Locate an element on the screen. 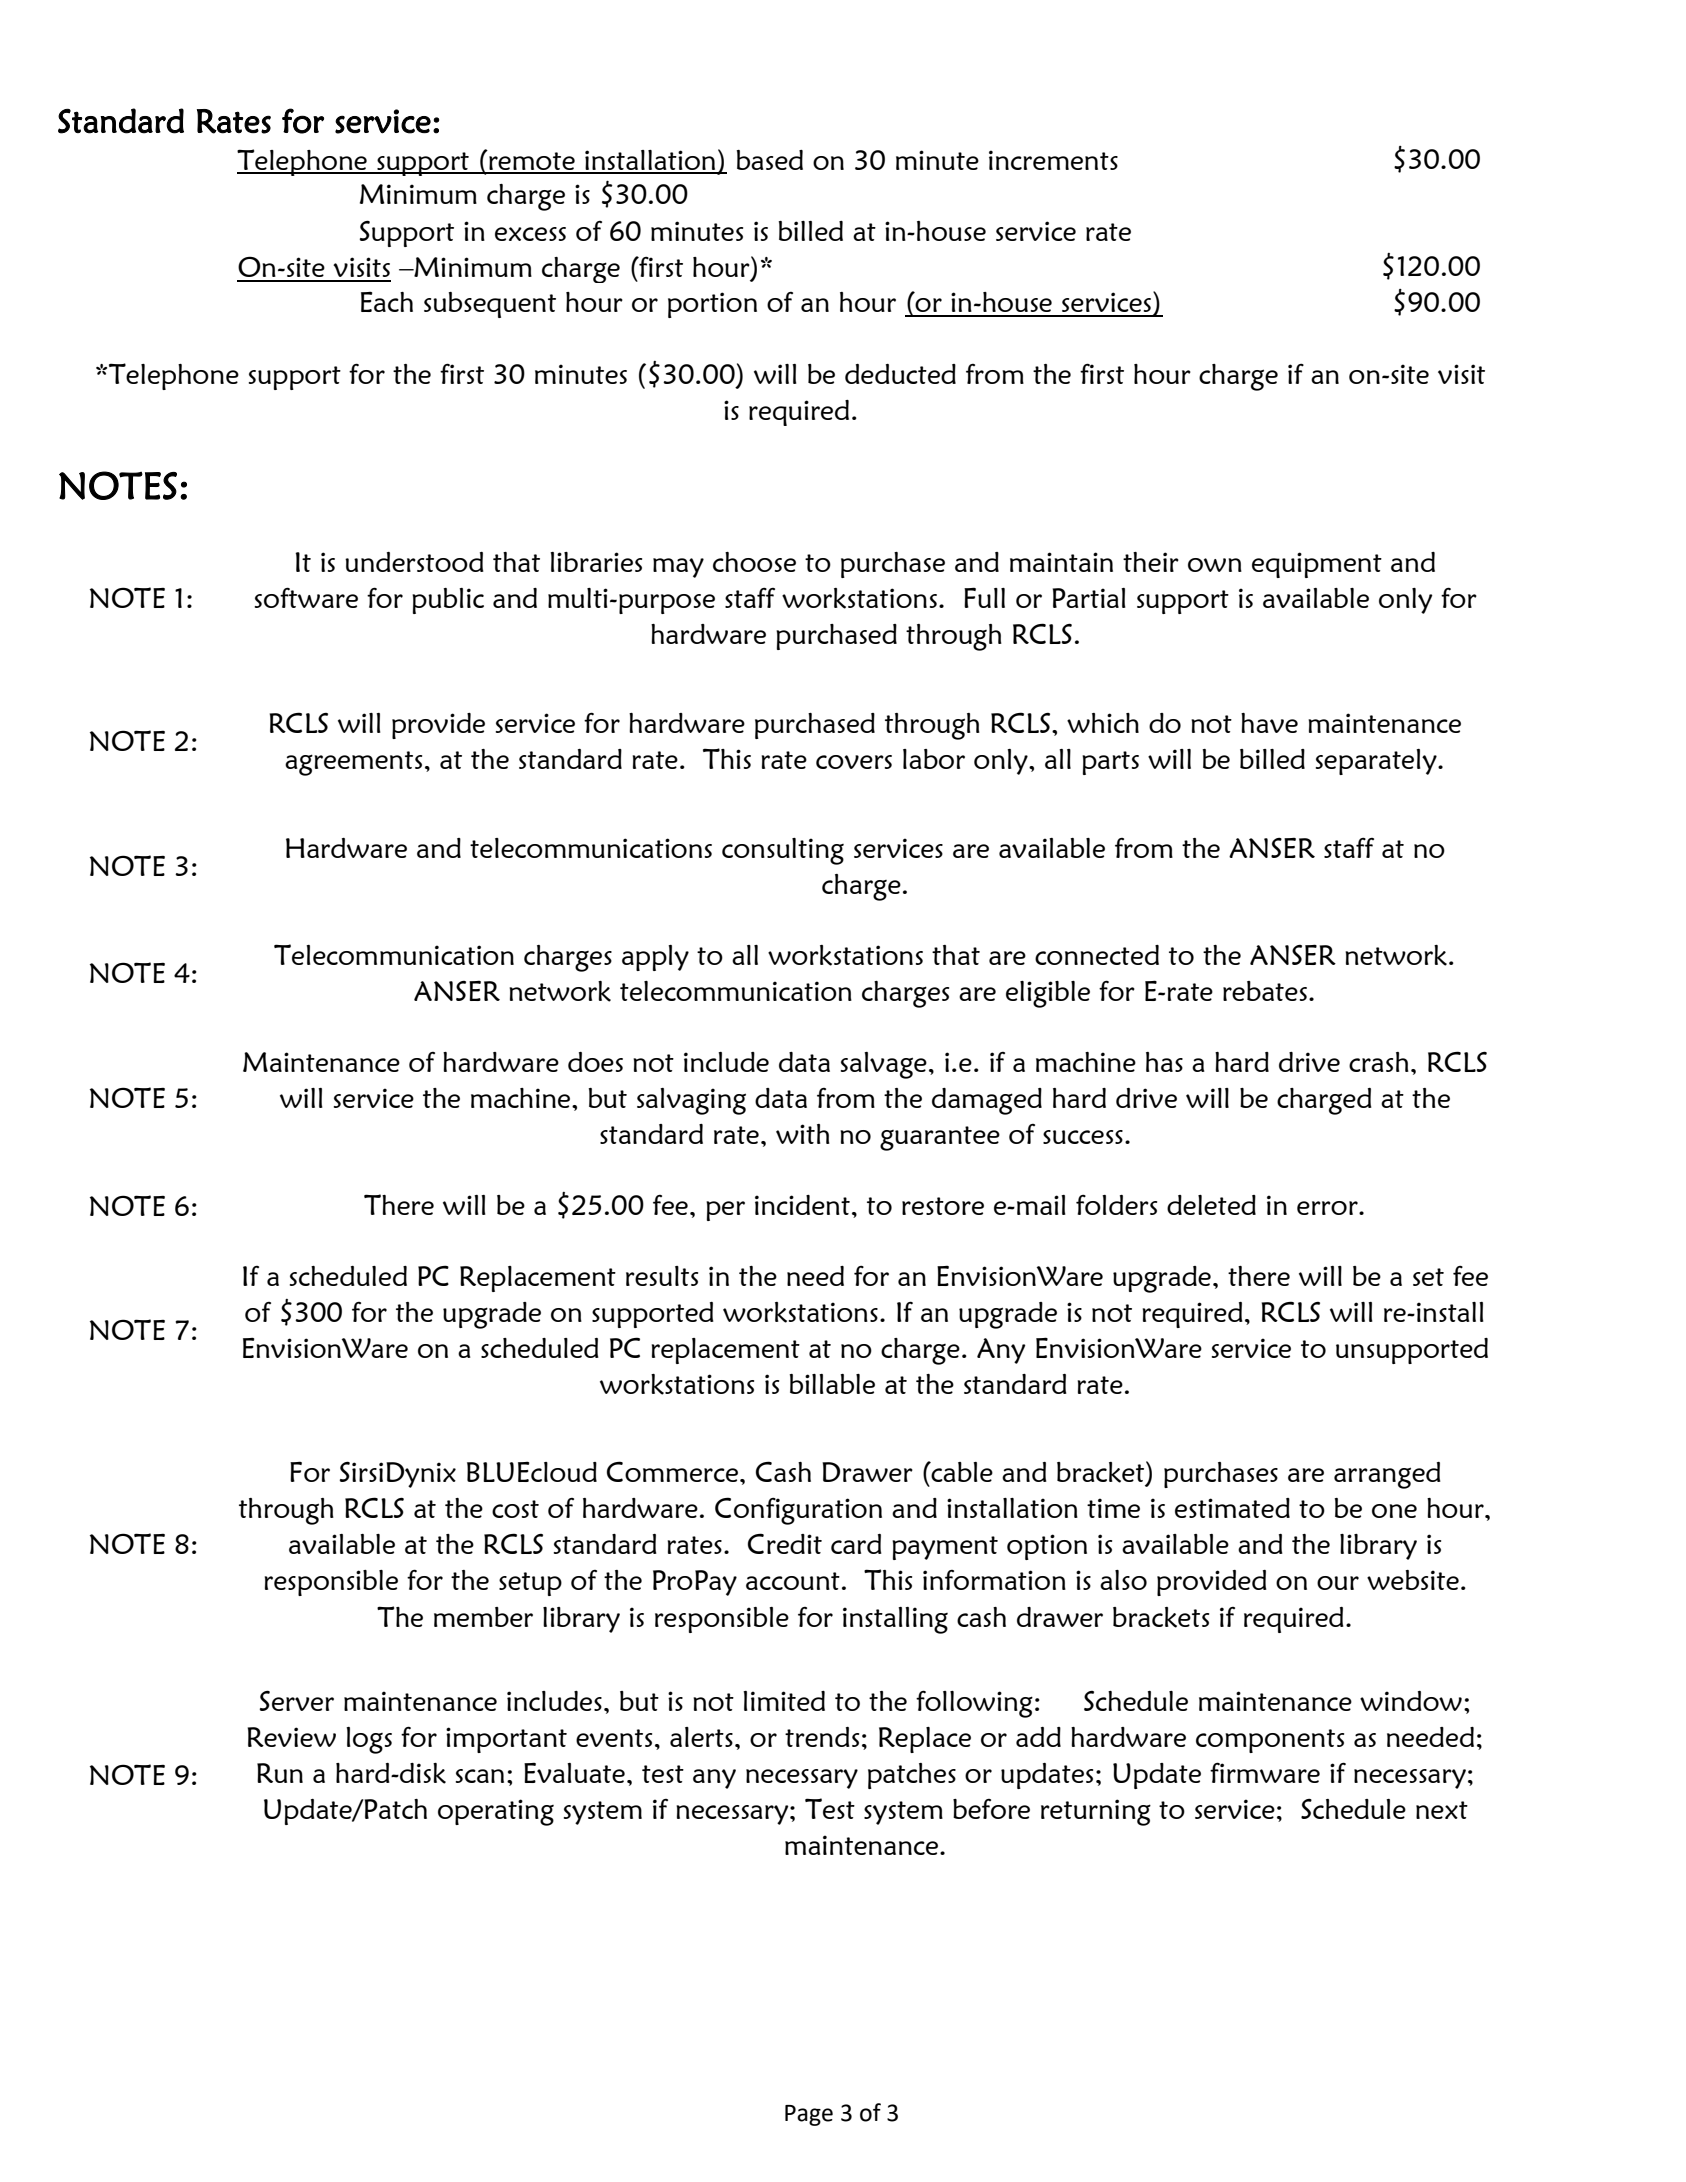  operating is located at coordinates (496, 1812).
